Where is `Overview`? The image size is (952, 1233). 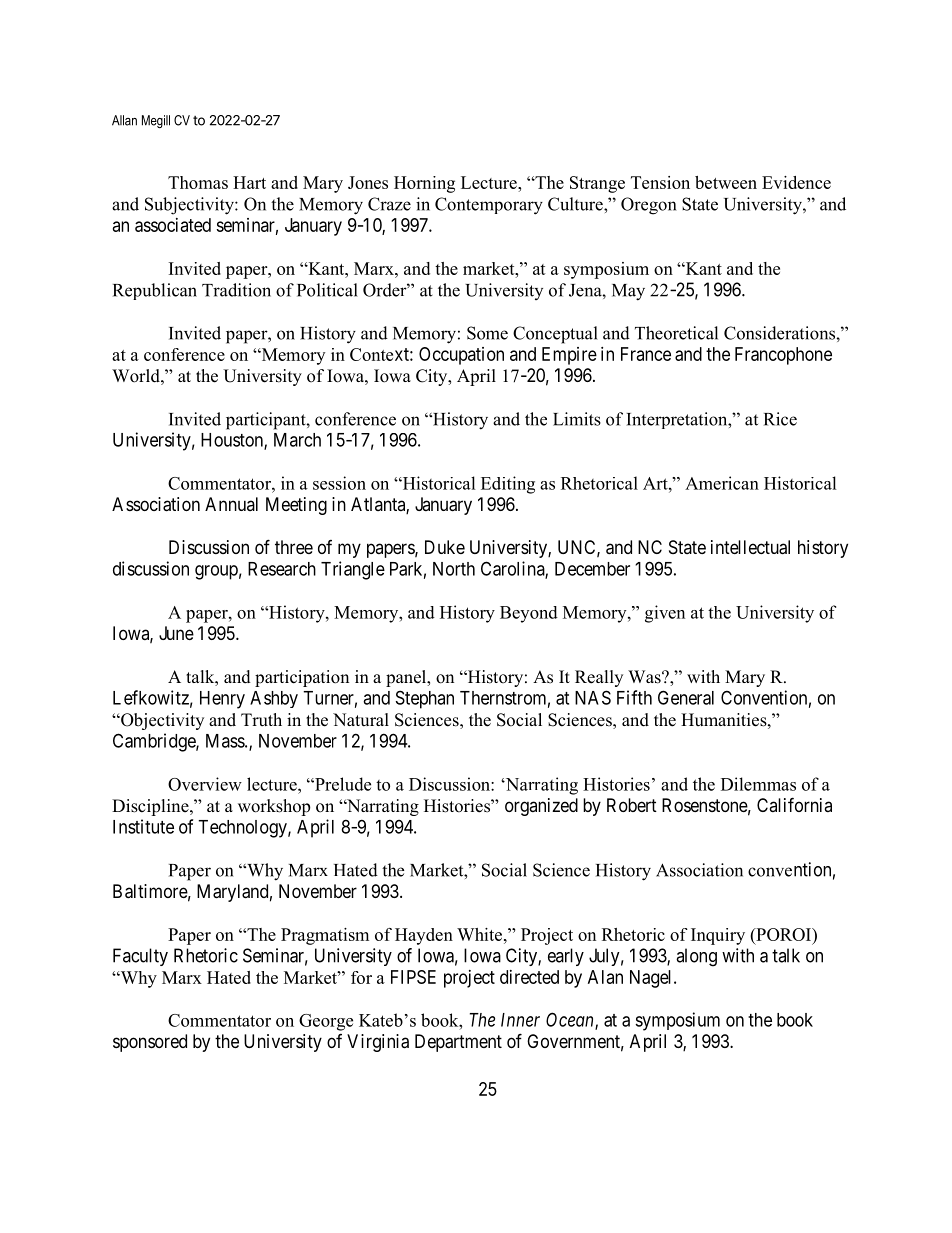 Overview is located at coordinates (205, 784).
